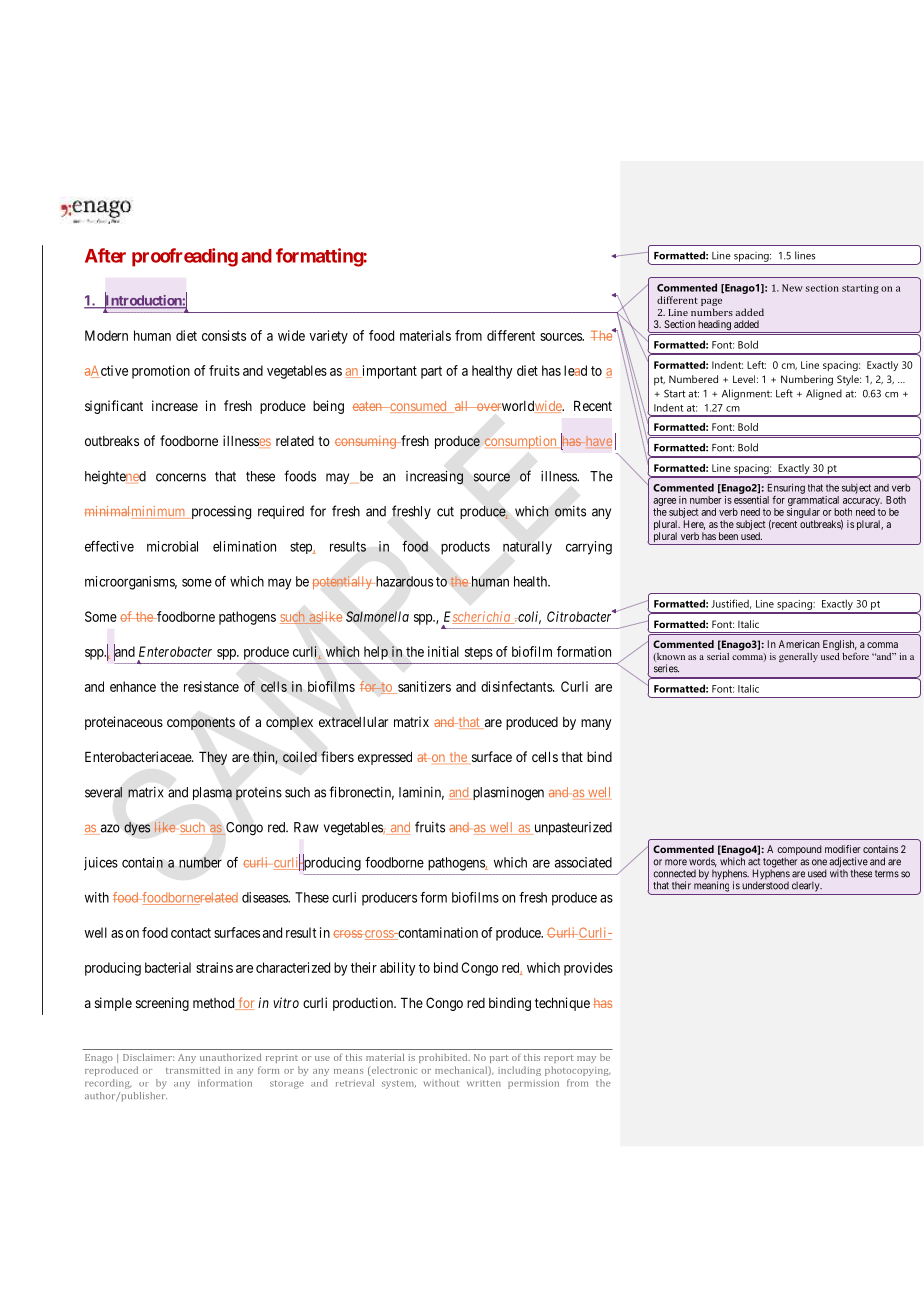 The image size is (924, 1308). Describe the element at coordinates (434, 478) in the image. I see `increasing` at that location.
